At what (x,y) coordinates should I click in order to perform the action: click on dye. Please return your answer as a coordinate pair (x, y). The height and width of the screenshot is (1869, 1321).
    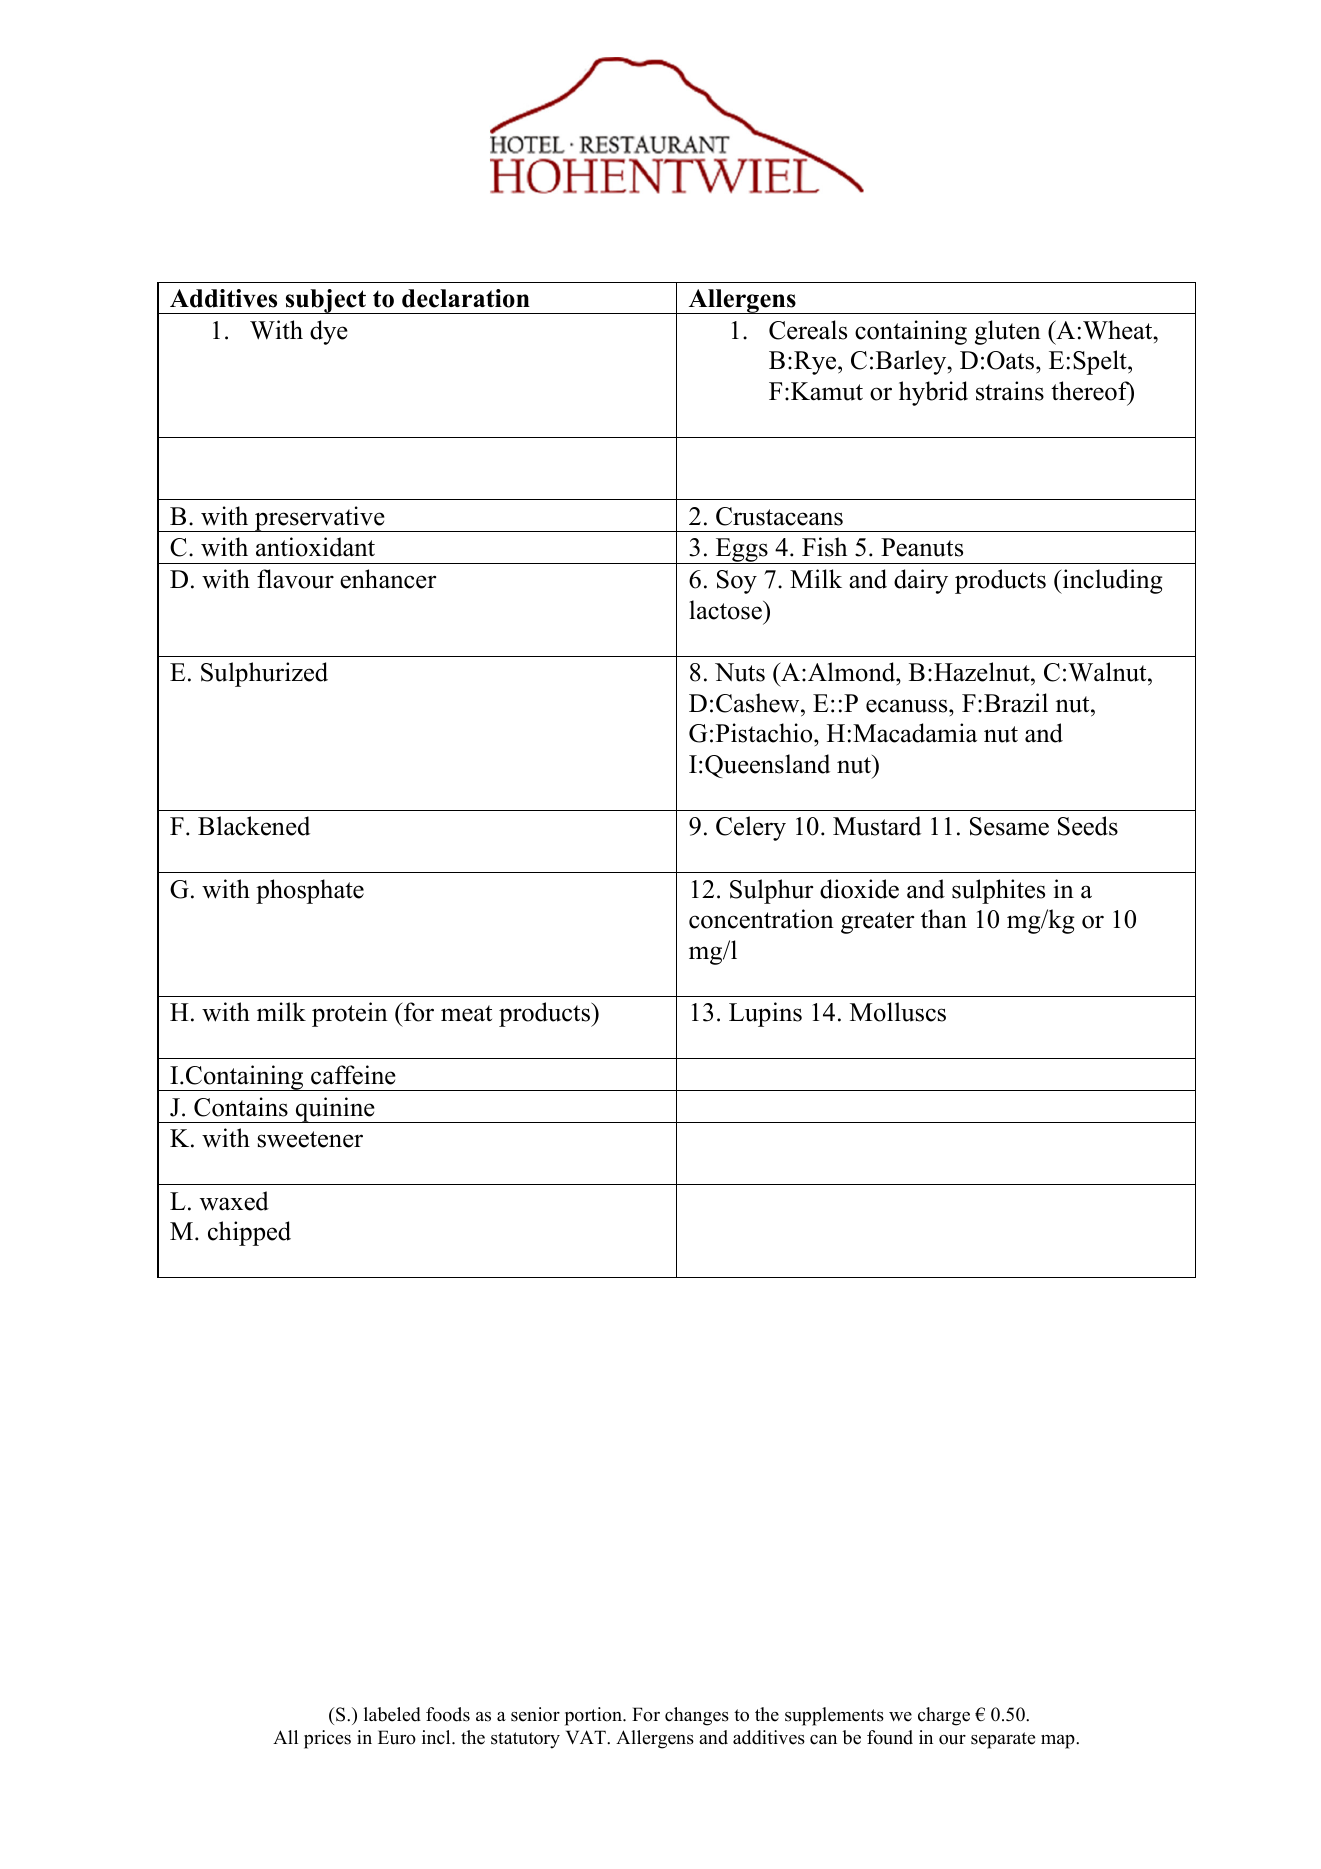
    Looking at the image, I should click on (329, 332).
